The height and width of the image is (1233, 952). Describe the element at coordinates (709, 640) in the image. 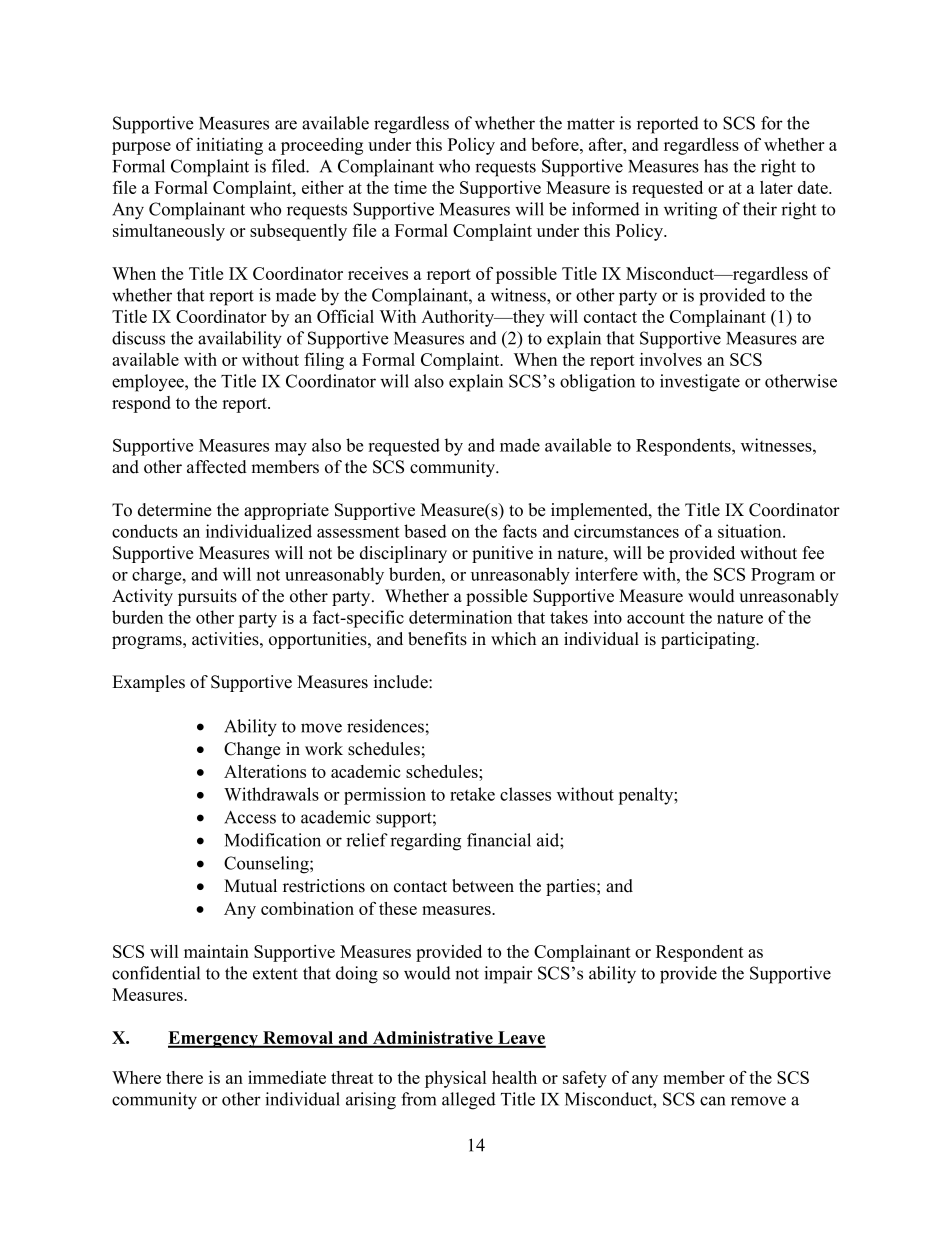

I see `participating` at that location.
